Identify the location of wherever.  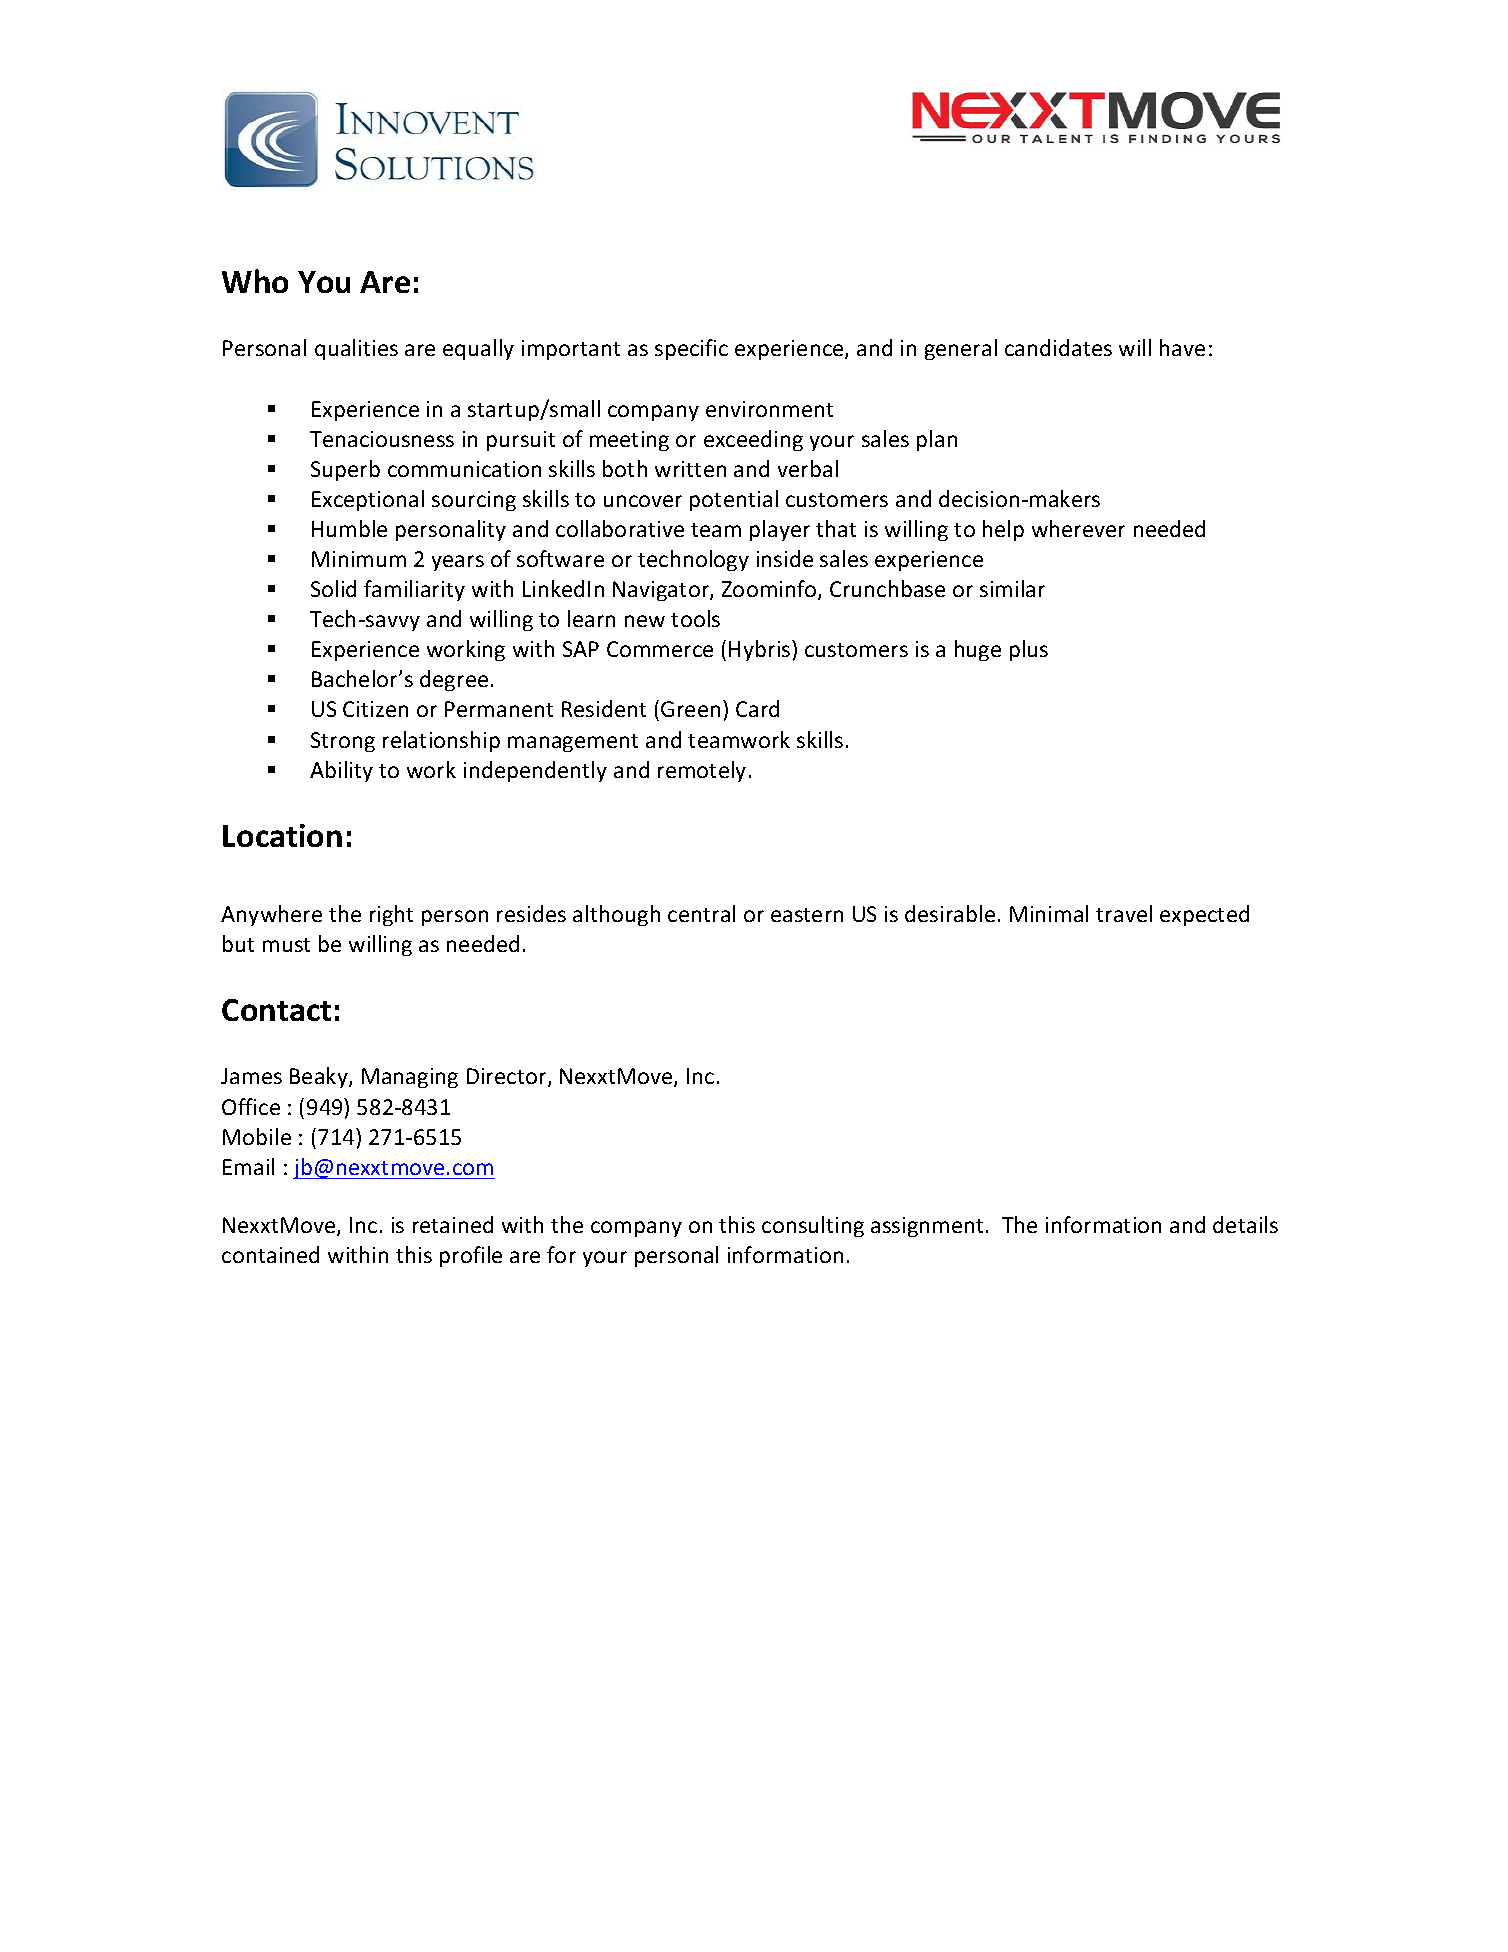
(1078, 528).
